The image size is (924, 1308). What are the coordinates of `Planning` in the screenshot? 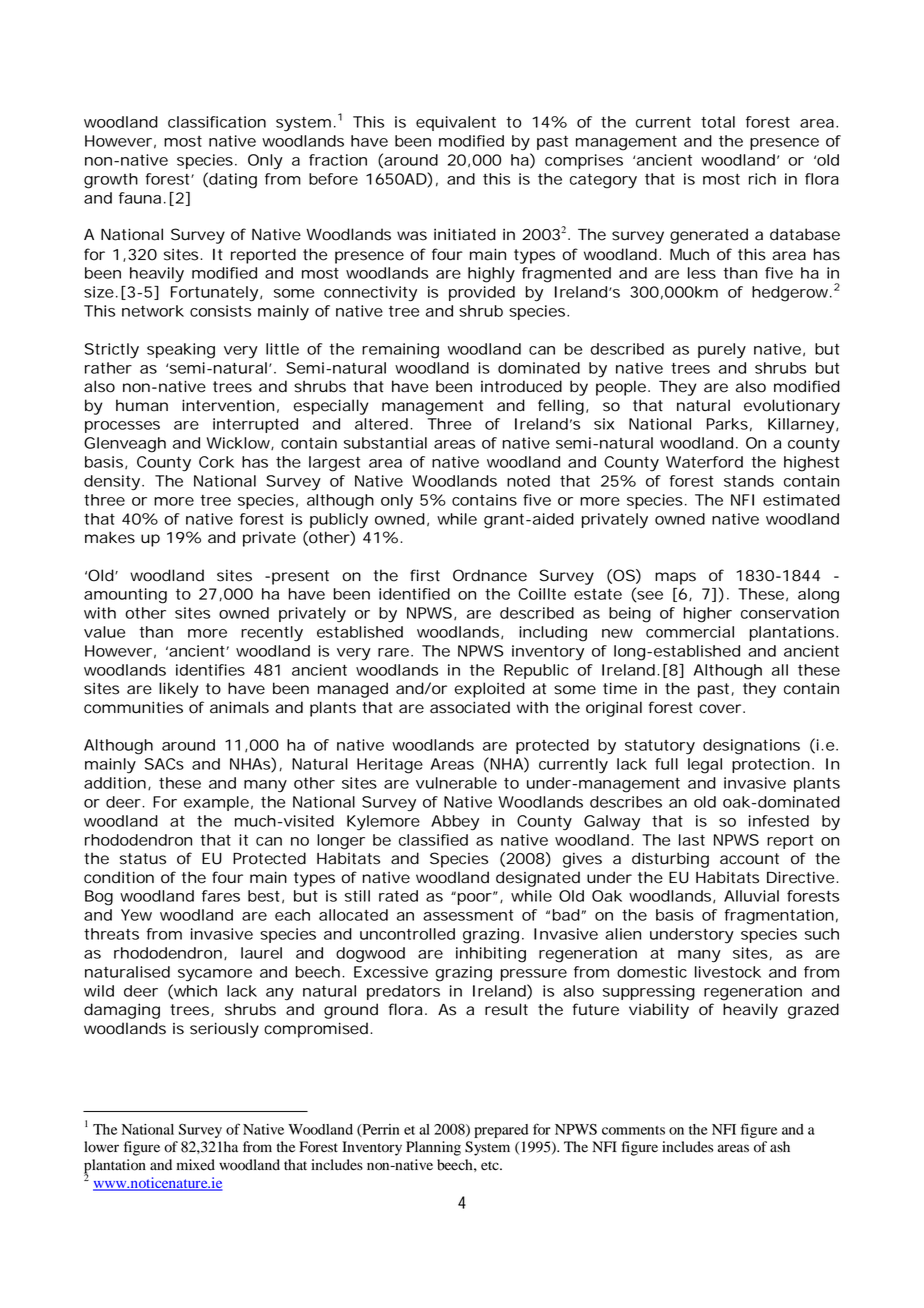 It's located at (433, 1148).
